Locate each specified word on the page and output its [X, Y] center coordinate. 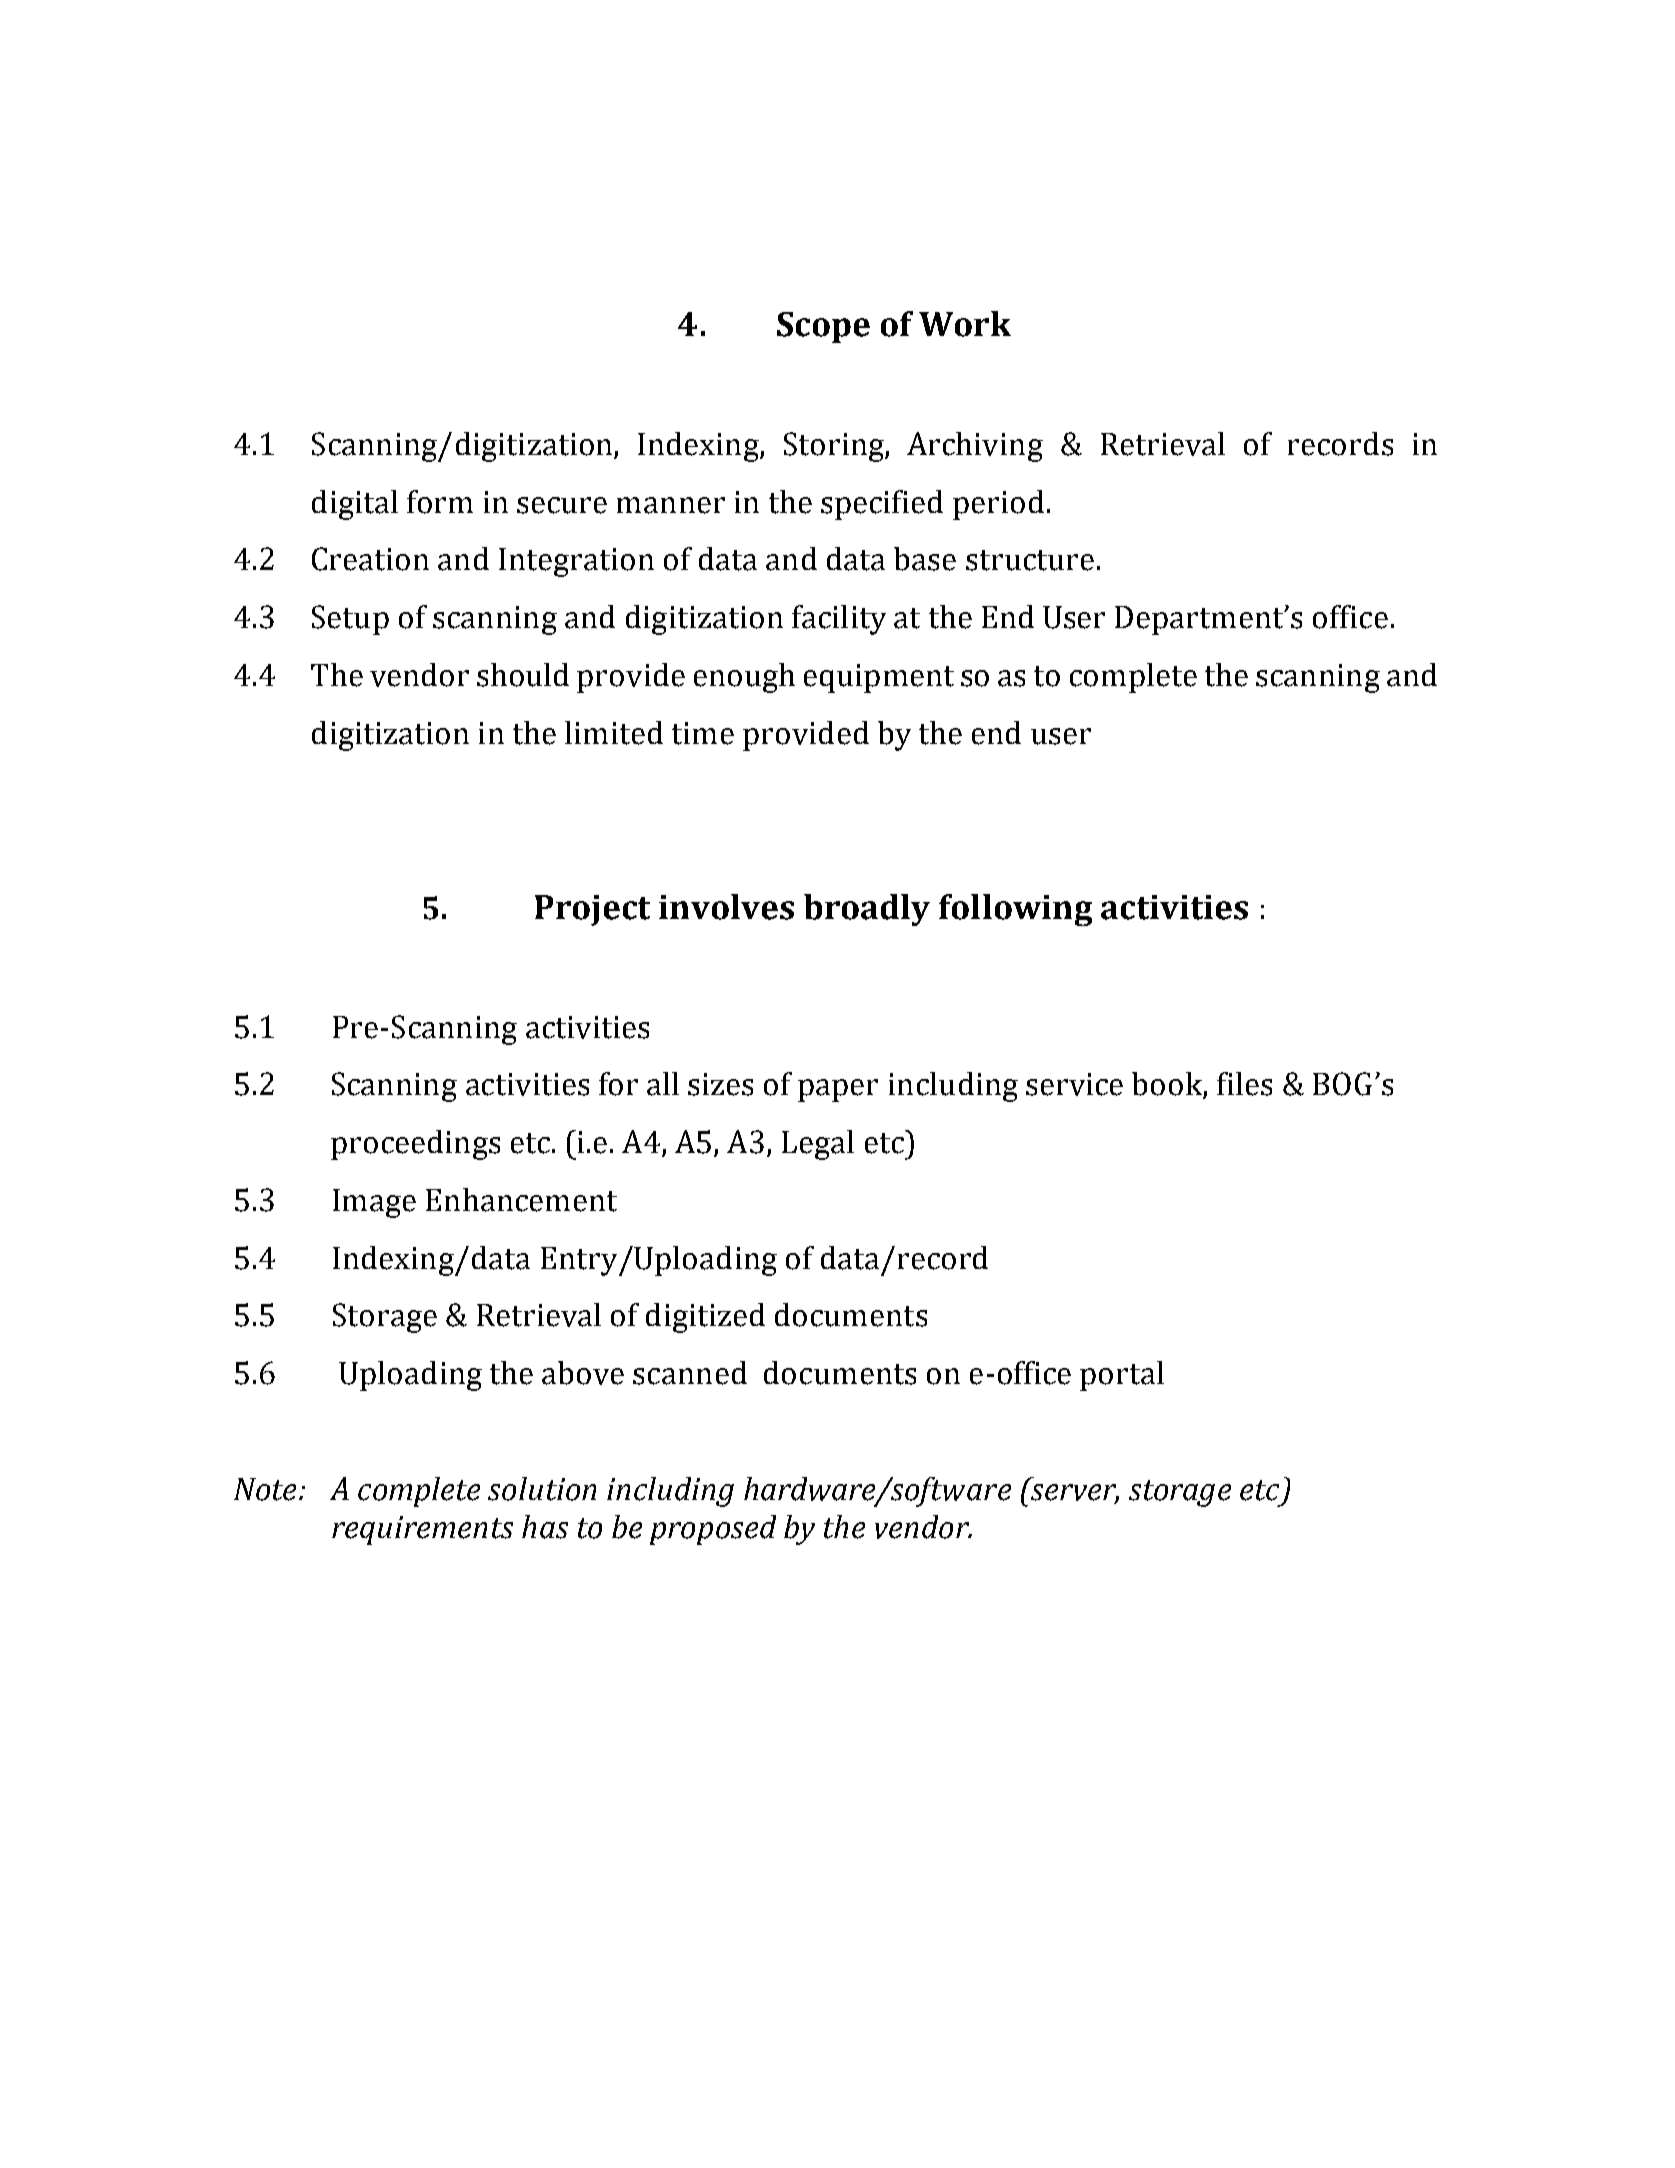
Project [592, 910]
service [1074, 1084]
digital [355, 505]
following [1015, 910]
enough [744, 678]
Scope [823, 327]
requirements [422, 1530]
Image [374, 1203]
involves [726, 907]
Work [965, 324]
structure [1030, 560]
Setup [350, 620]
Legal [818, 1145]
